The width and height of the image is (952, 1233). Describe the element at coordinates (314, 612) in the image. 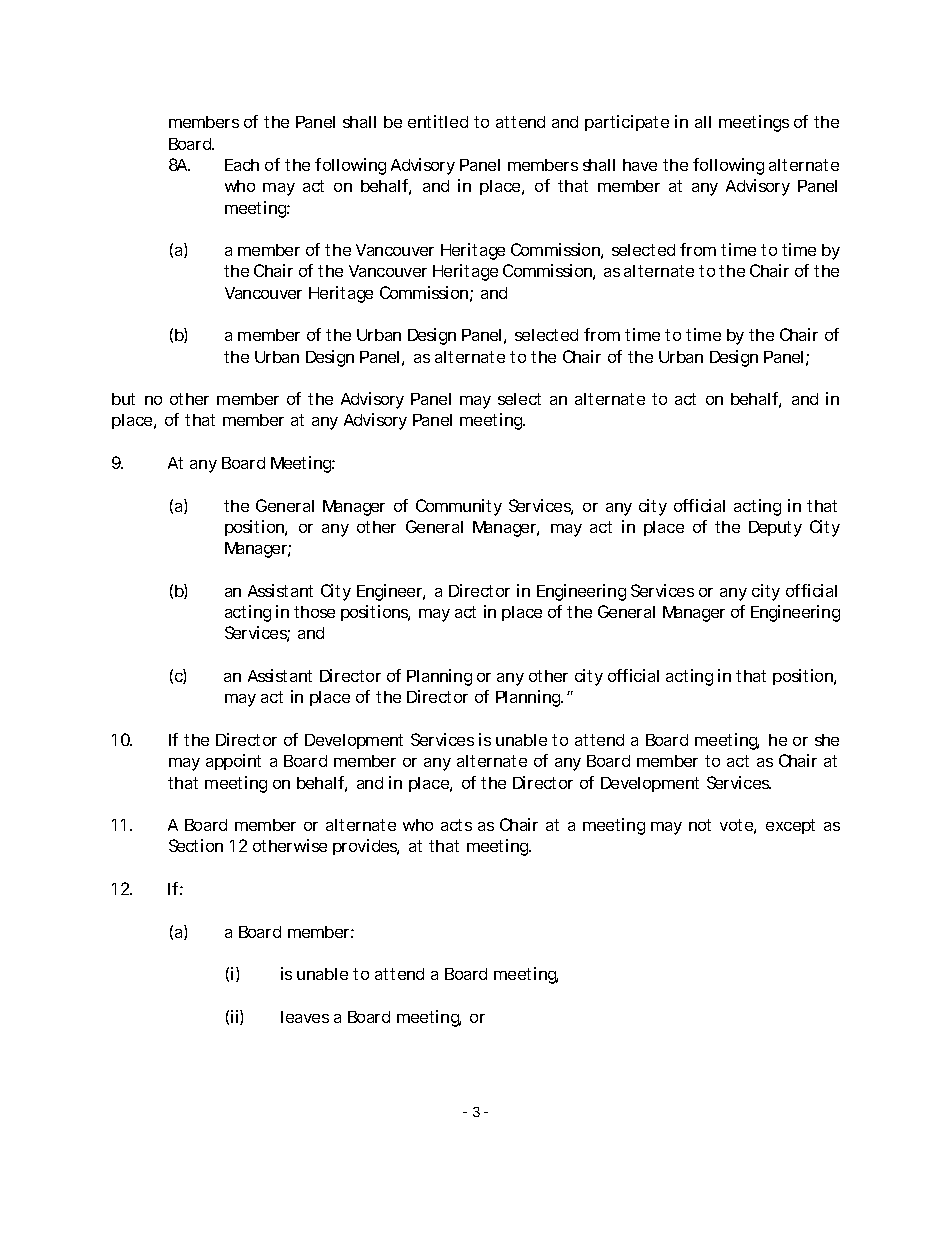

I see `those` at that location.
